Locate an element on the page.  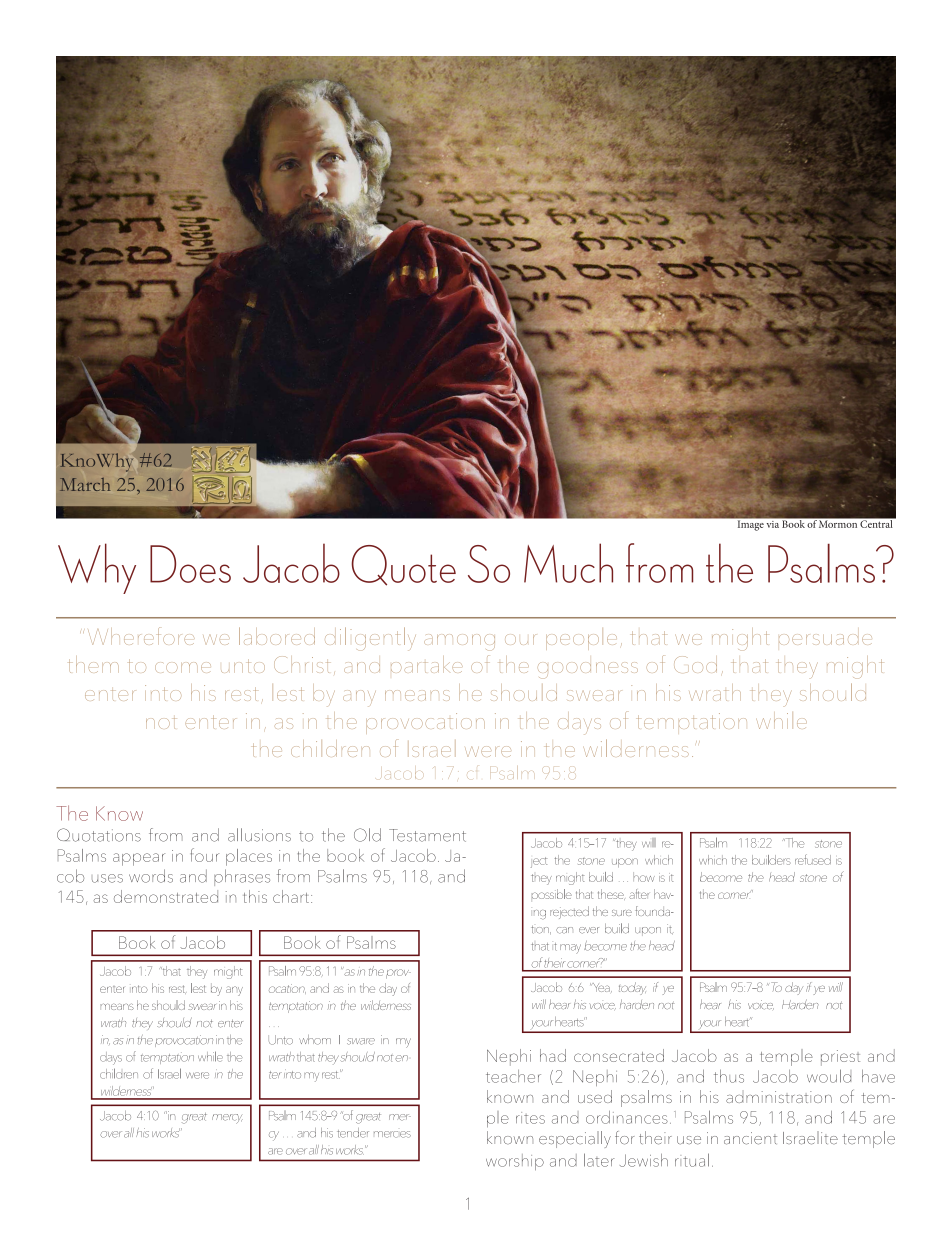
March is located at coordinates (85, 484).
